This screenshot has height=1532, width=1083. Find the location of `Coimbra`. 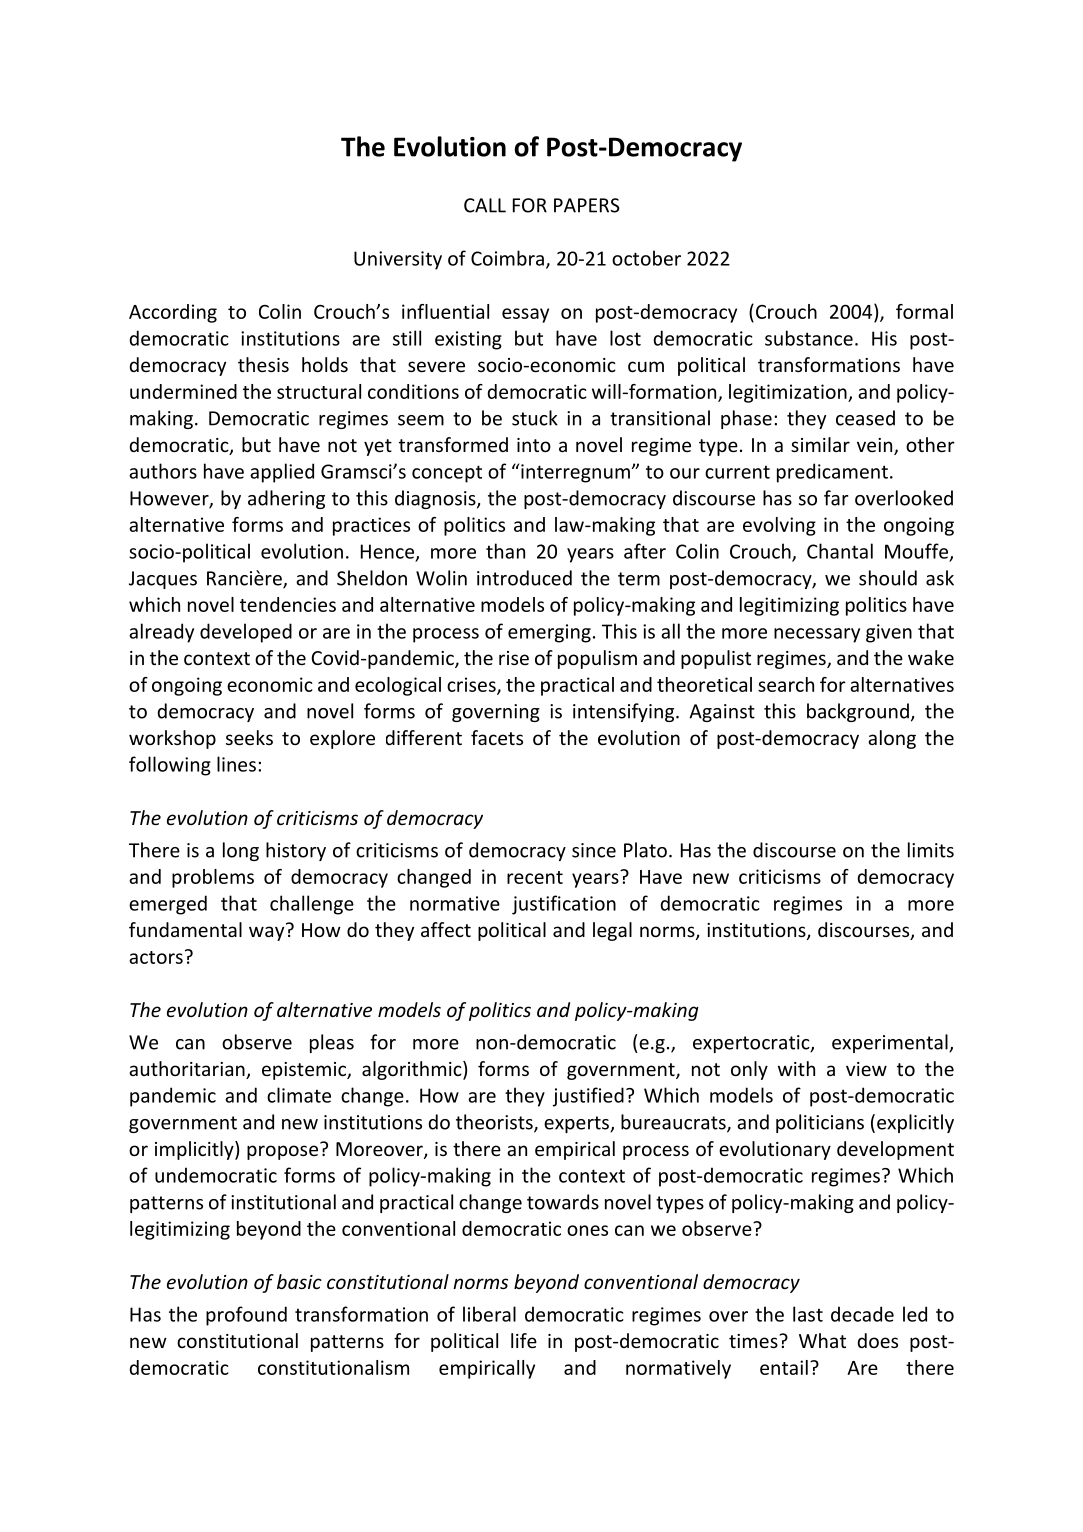

Coimbra is located at coordinates (507, 258).
